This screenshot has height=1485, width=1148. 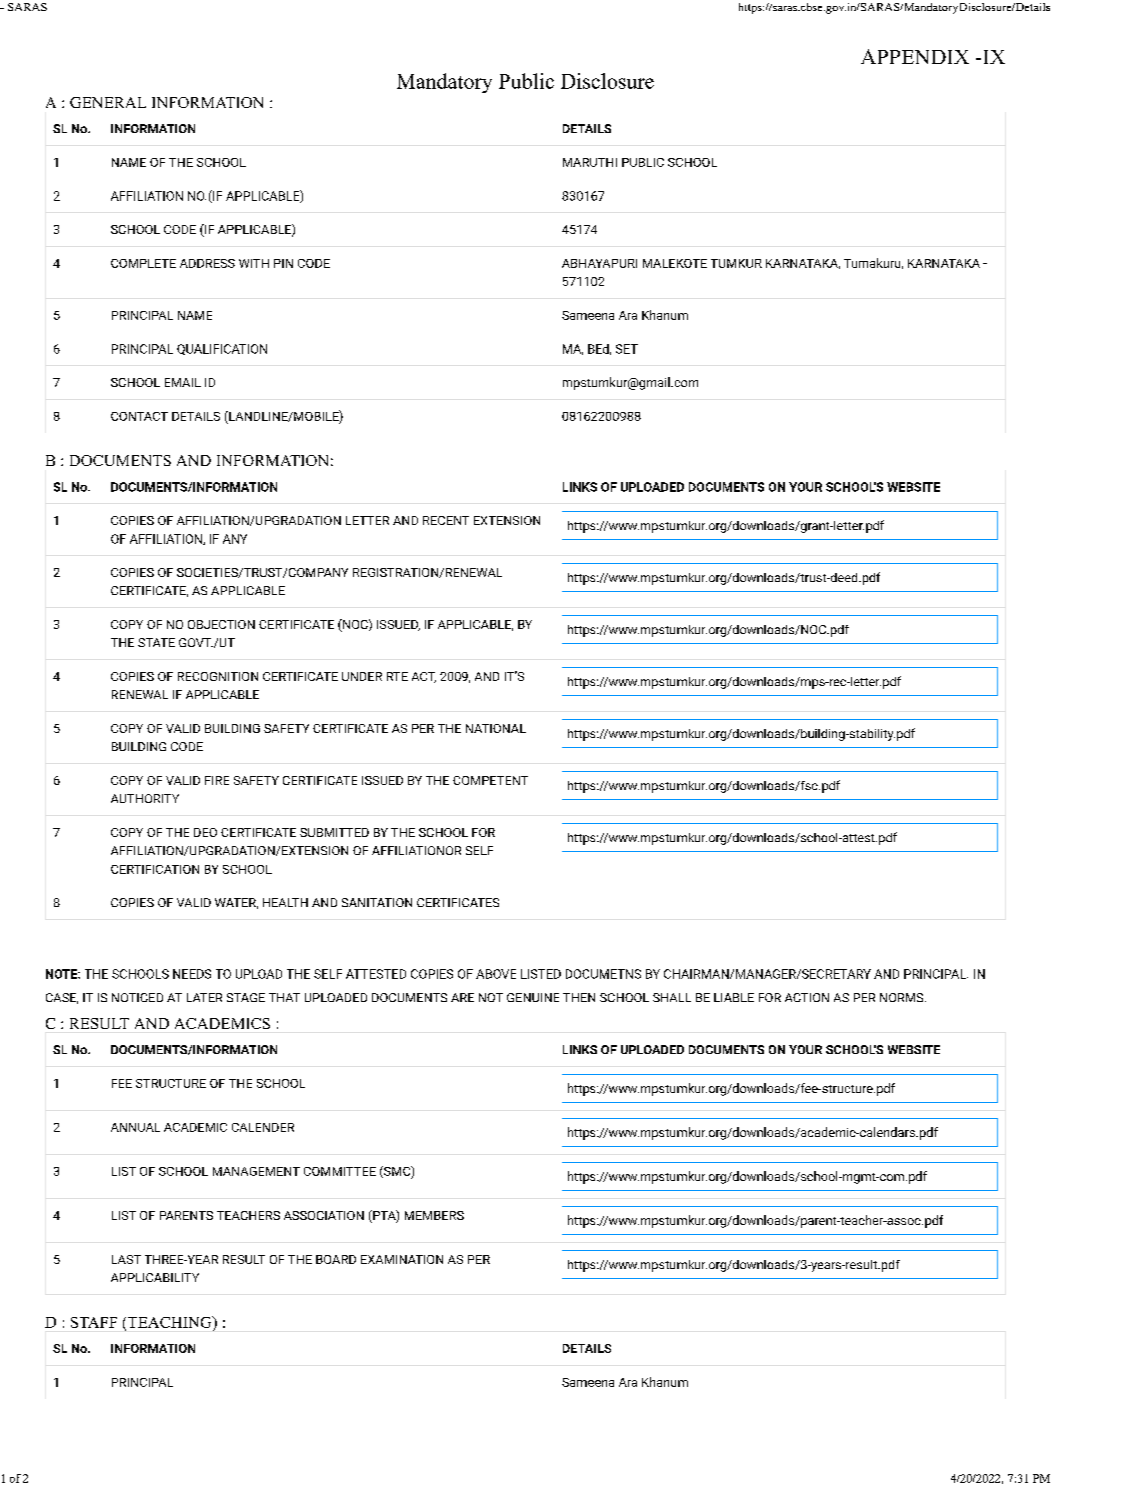 What do you see at coordinates (915, 56) in the screenshot?
I see `APPENDIX` at bounding box center [915, 56].
